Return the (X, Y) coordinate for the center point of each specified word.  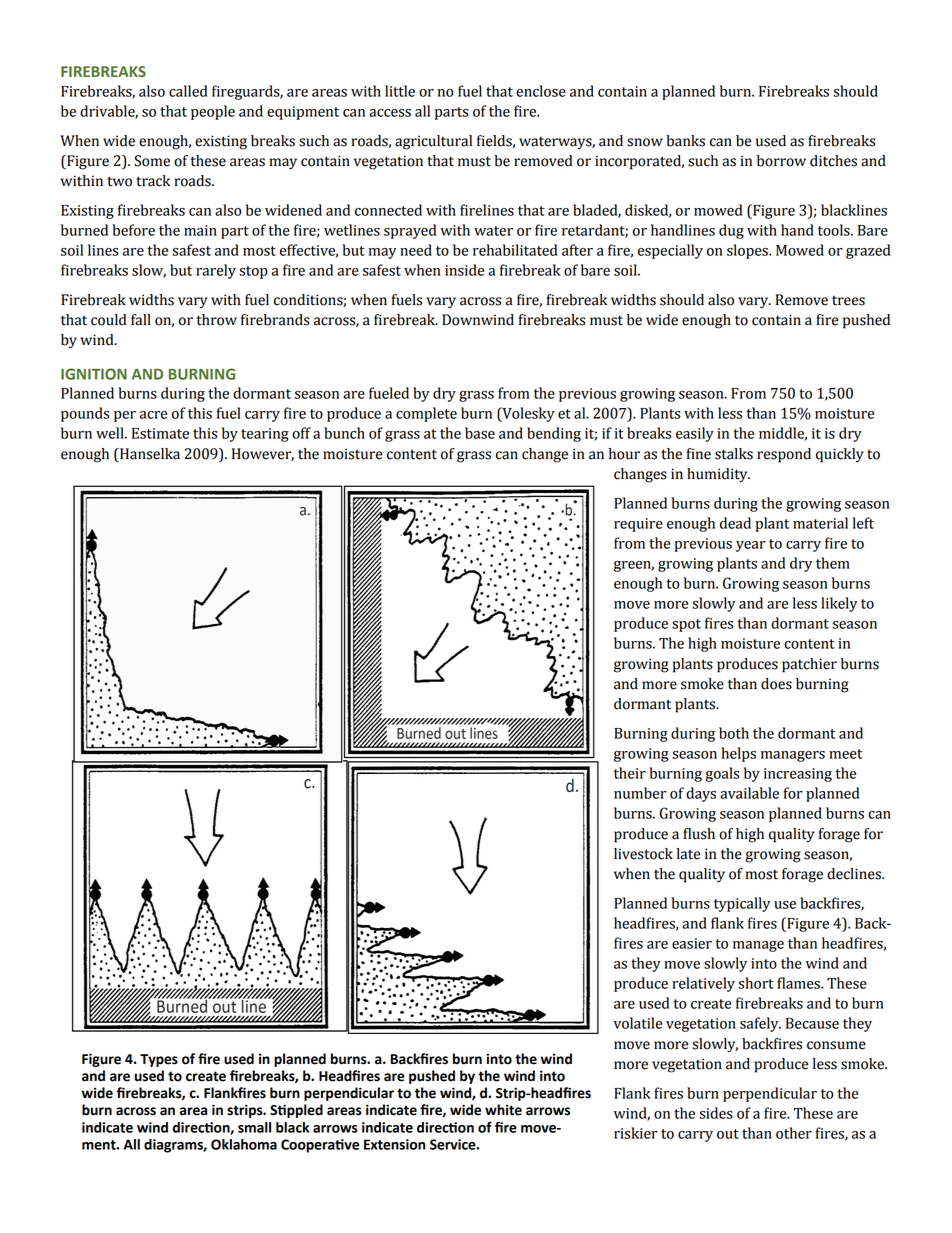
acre (153, 415)
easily (695, 434)
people (213, 112)
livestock (643, 854)
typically (742, 904)
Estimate (160, 433)
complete (426, 414)
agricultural (433, 142)
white (503, 1110)
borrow (781, 161)
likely (839, 604)
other (794, 1133)
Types (159, 1060)
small (254, 1127)
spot (686, 625)
